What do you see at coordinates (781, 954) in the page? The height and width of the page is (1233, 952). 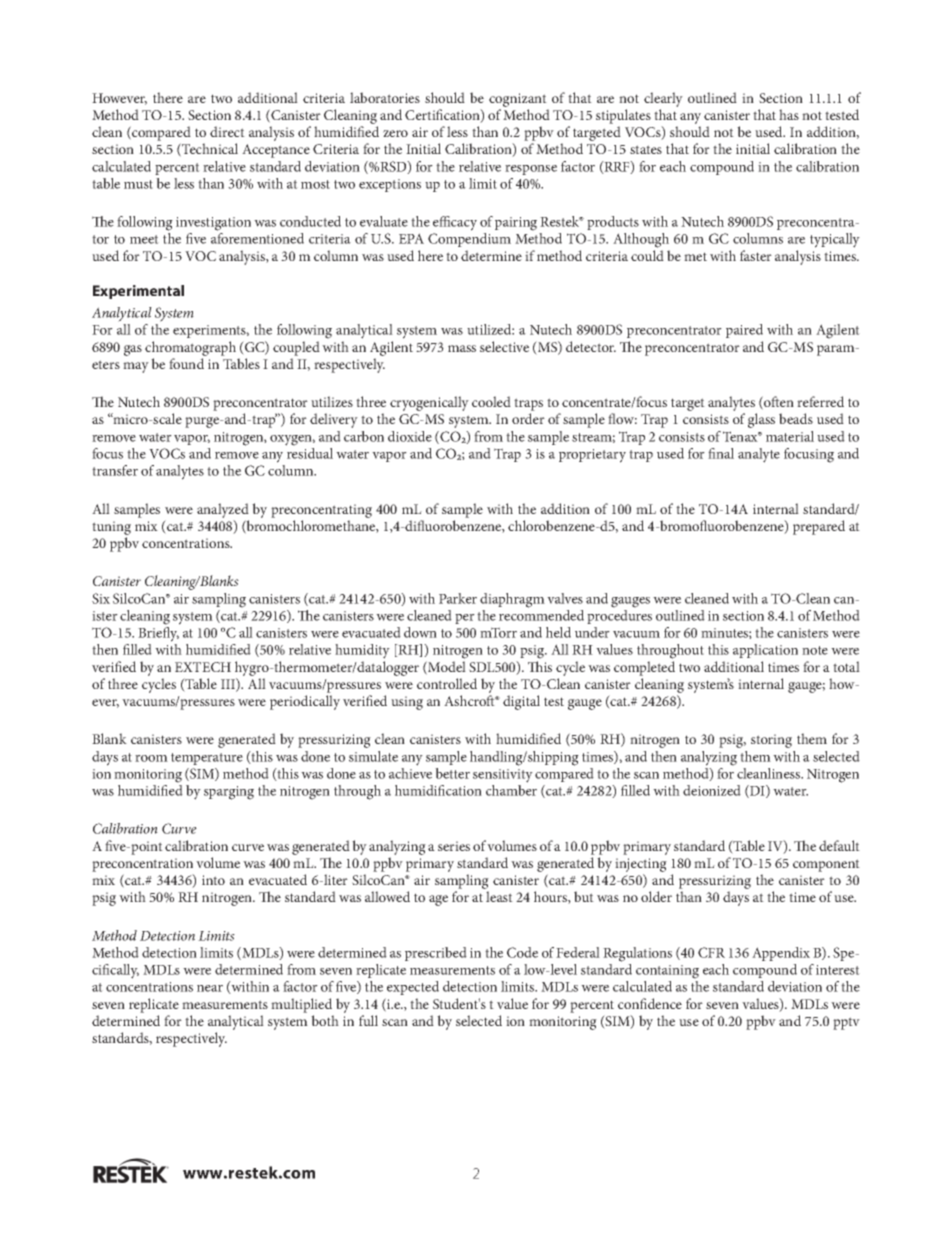 I see `Appendix` at bounding box center [781, 954].
